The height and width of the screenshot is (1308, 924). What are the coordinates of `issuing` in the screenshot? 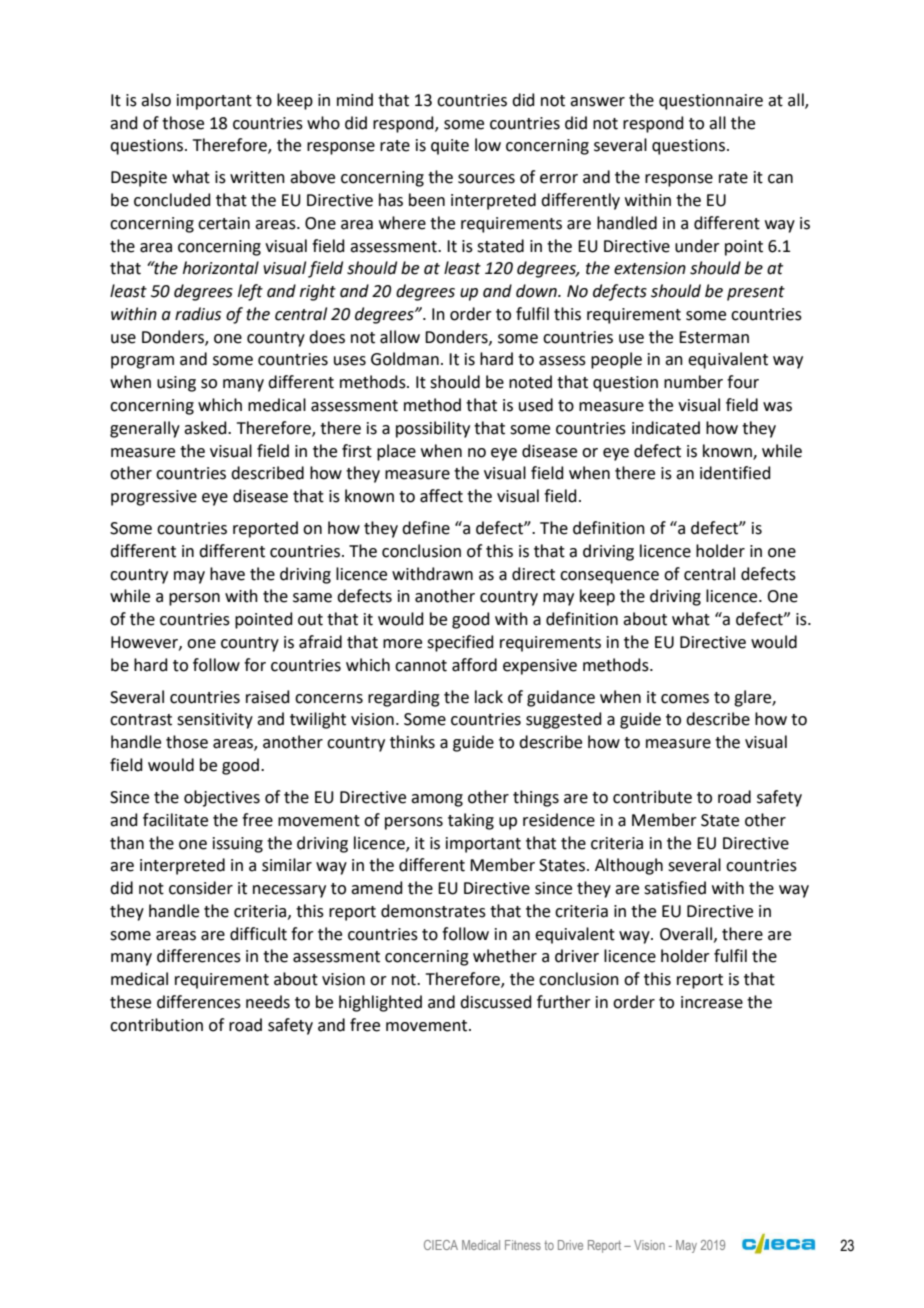 It's located at (238, 845).
